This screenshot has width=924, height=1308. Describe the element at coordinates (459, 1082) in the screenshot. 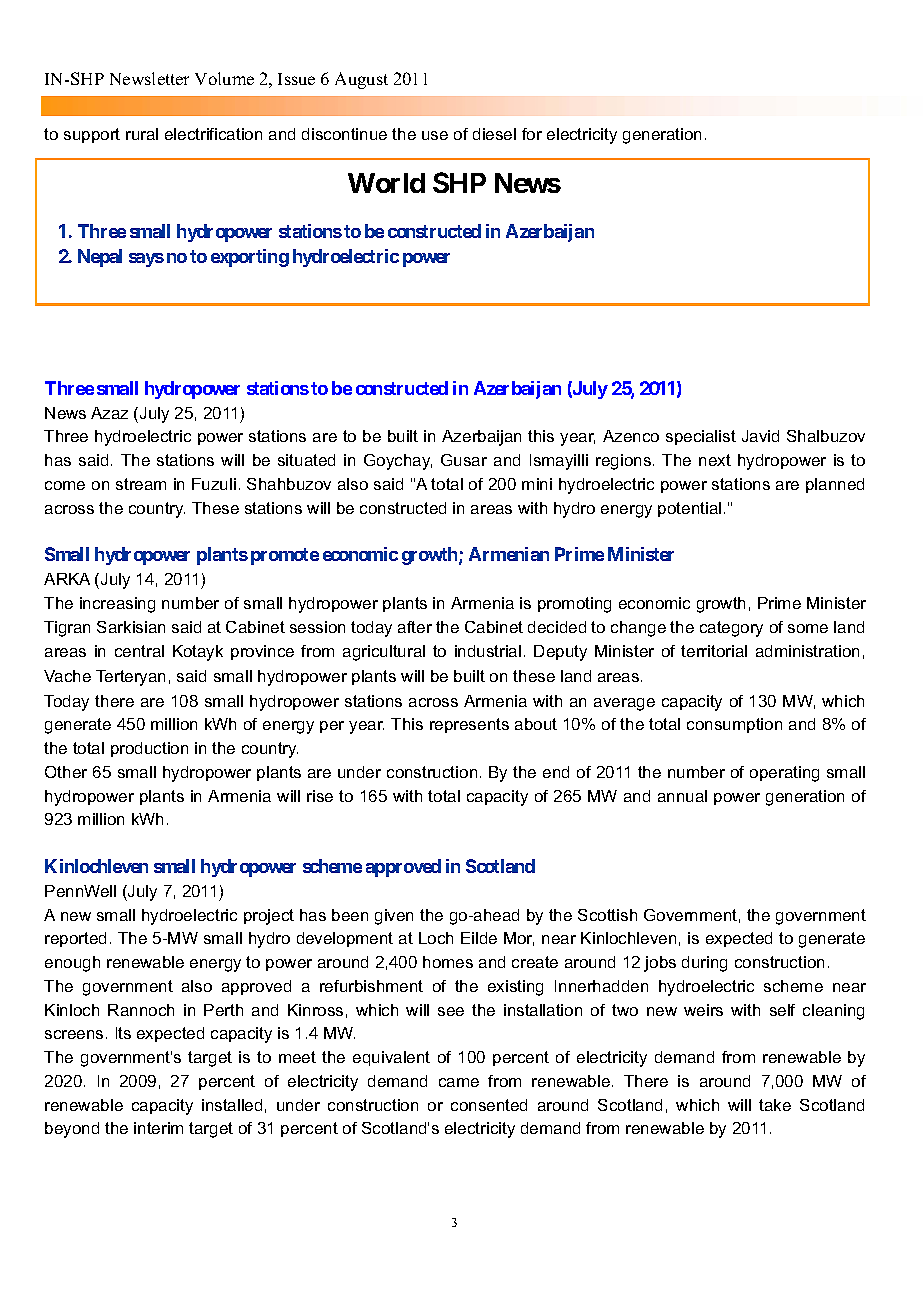

I see `came` at that location.
